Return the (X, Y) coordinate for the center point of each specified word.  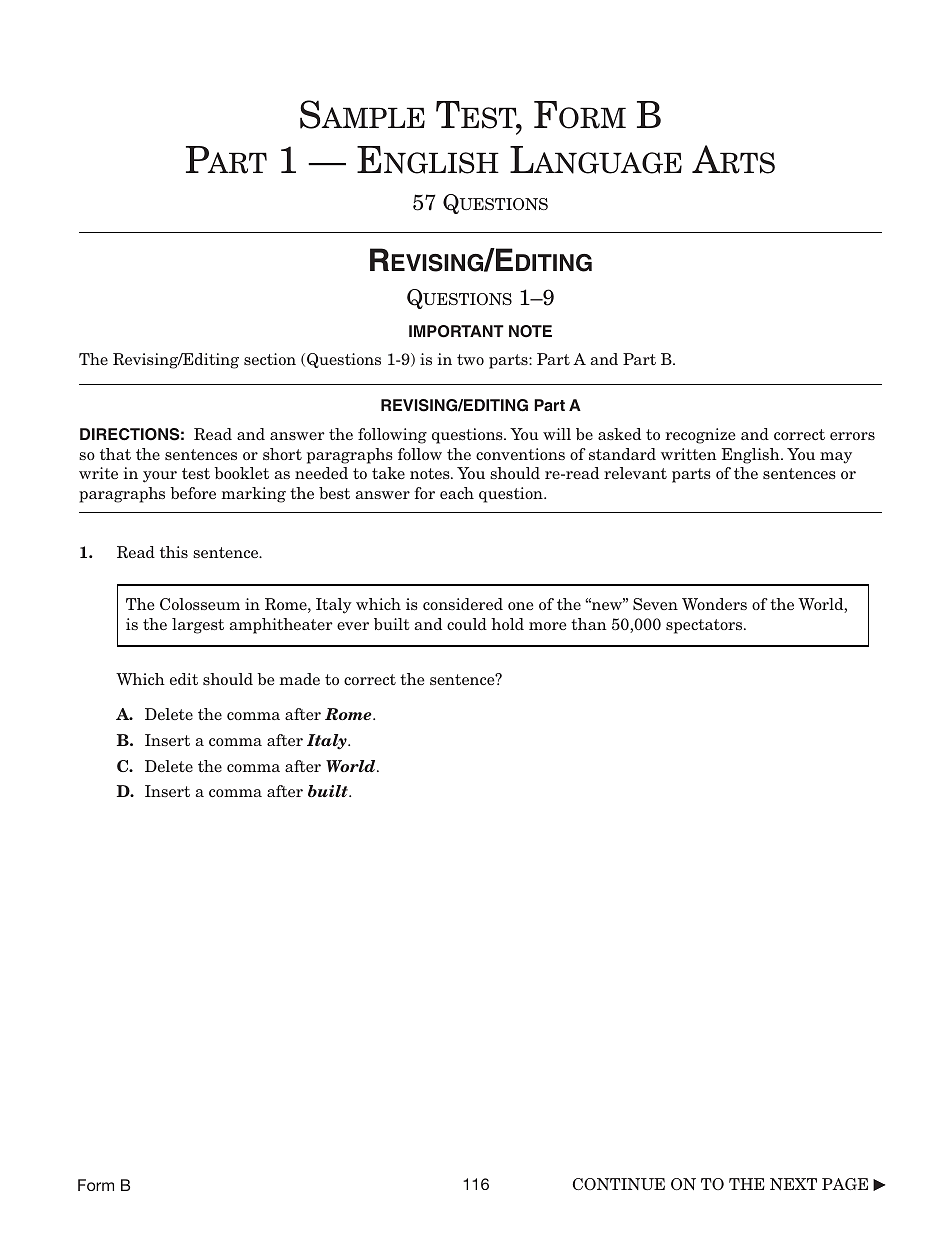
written (689, 454)
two (470, 359)
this (174, 552)
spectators (705, 626)
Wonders (714, 604)
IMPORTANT (456, 331)
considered (463, 604)
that (115, 454)
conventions (520, 454)
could (467, 624)
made (300, 679)
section (270, 359)
